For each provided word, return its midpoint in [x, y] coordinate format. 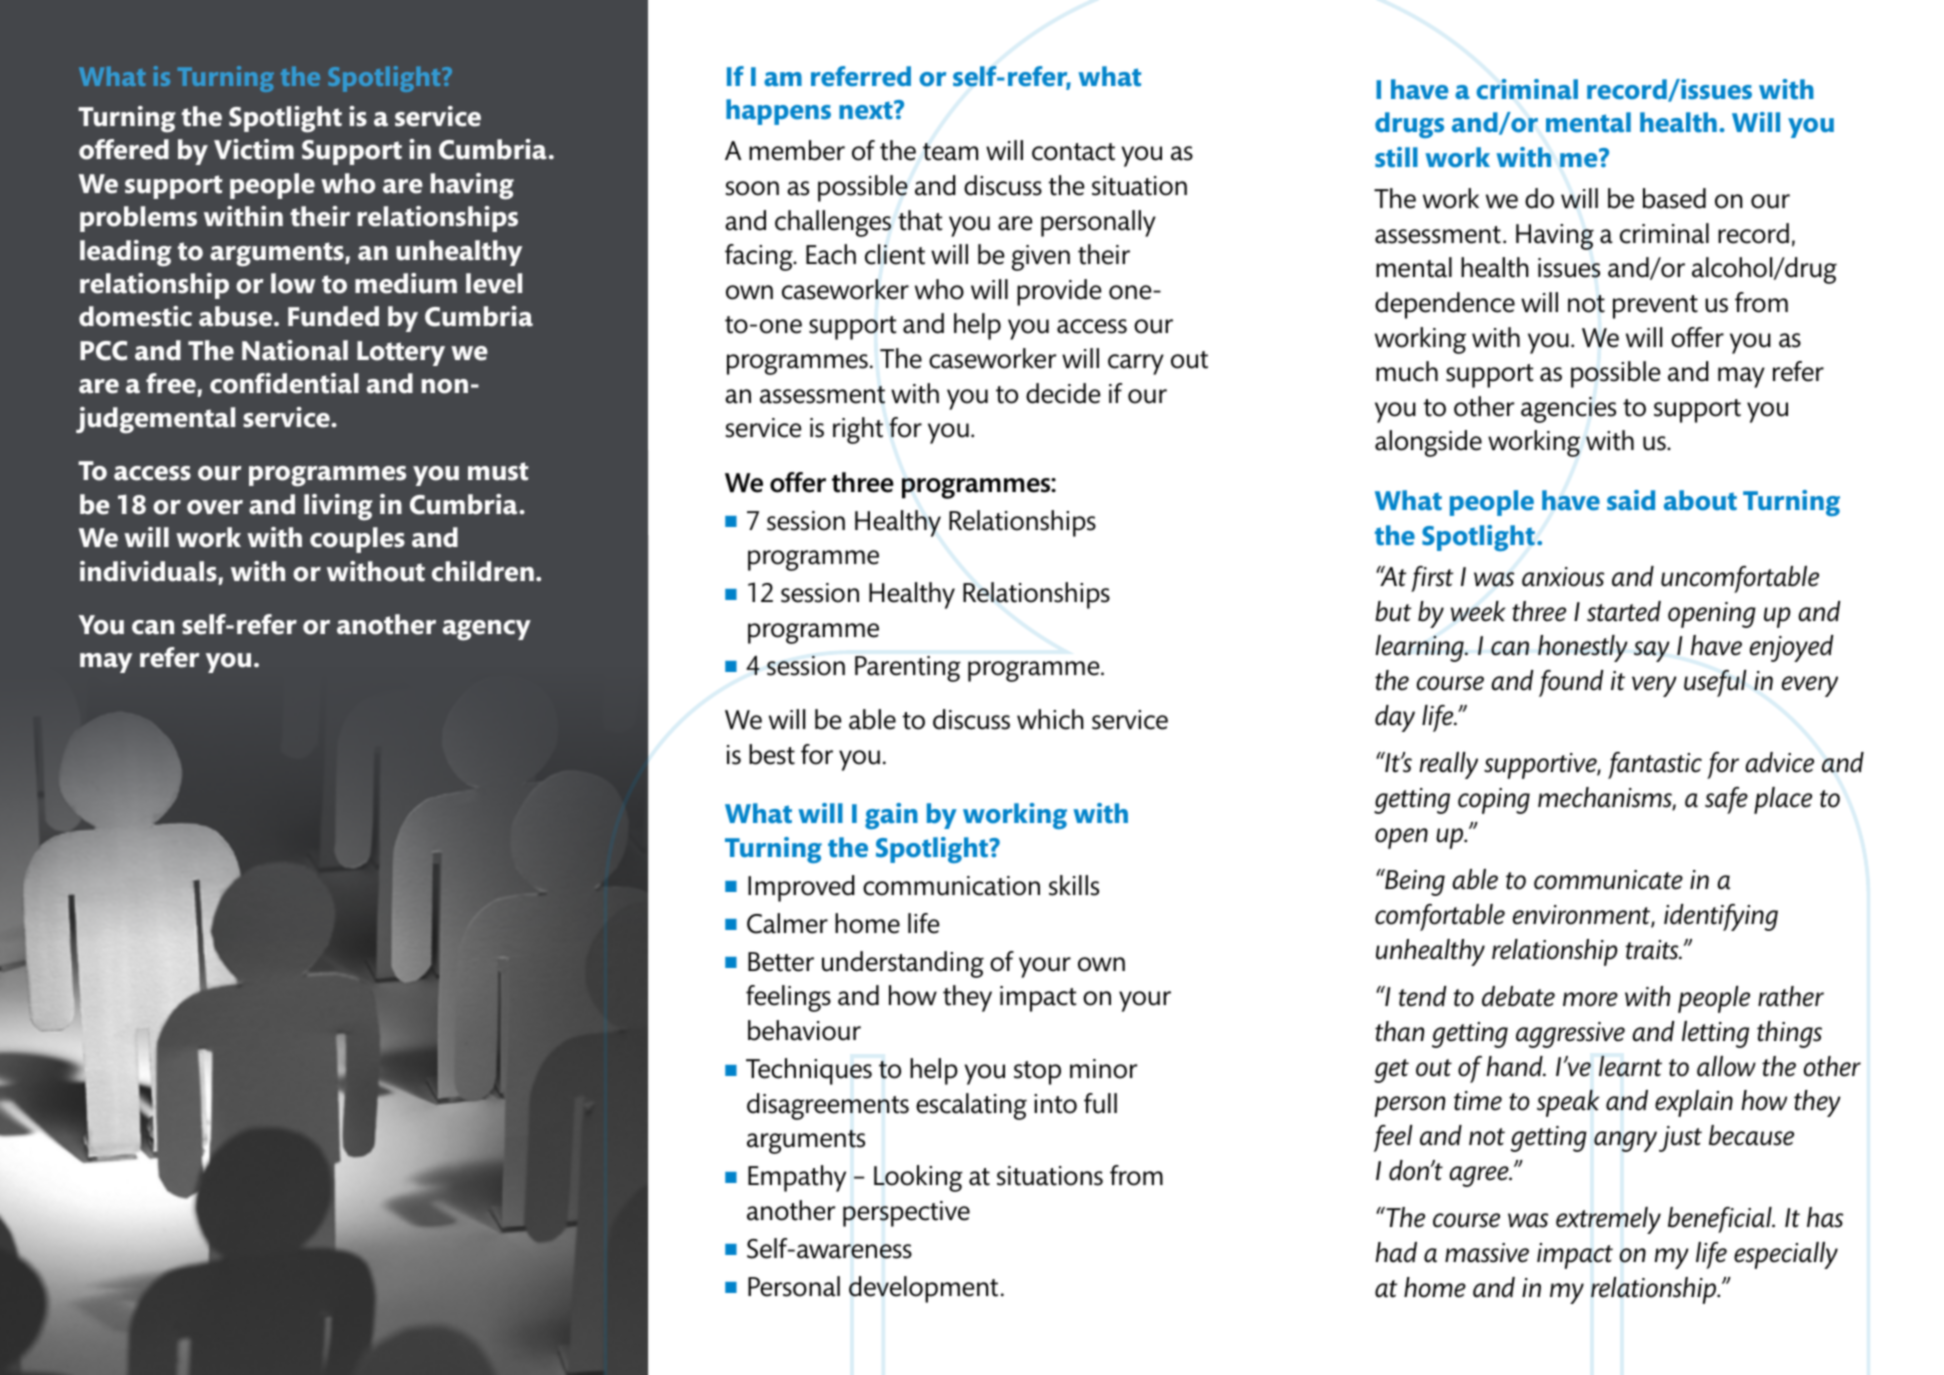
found [1571, 683]
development [923, 1289]
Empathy [797, 1178]
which [1050, 719]
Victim [254, 149]
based [1674, 198]
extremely [1608, 1220]
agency [487, 630]
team [950, 152]
